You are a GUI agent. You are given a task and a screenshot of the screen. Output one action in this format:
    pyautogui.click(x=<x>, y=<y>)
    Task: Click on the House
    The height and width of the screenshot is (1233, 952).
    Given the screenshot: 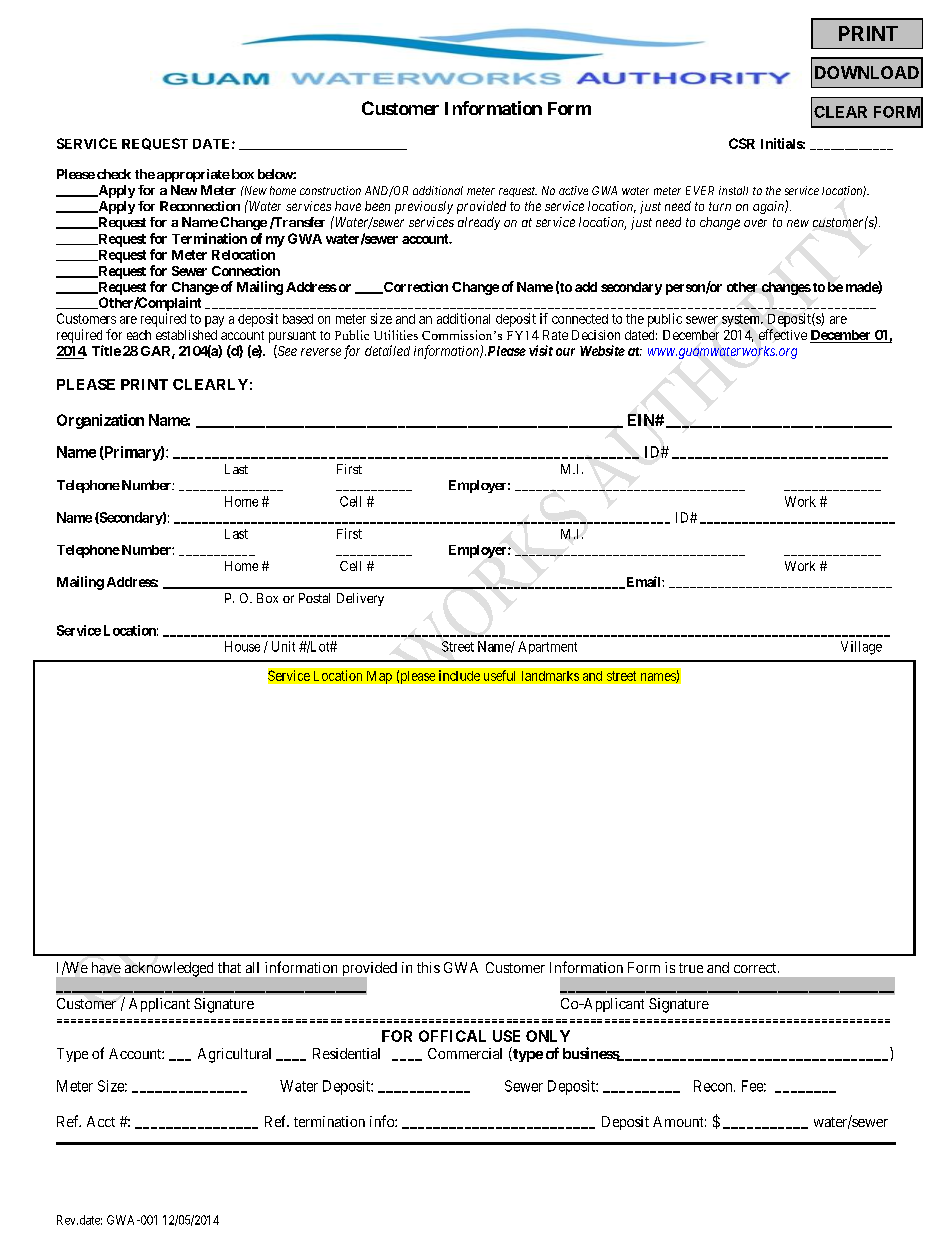 What is the action you would take?
    pyautogui.click(x=242, y=646)
